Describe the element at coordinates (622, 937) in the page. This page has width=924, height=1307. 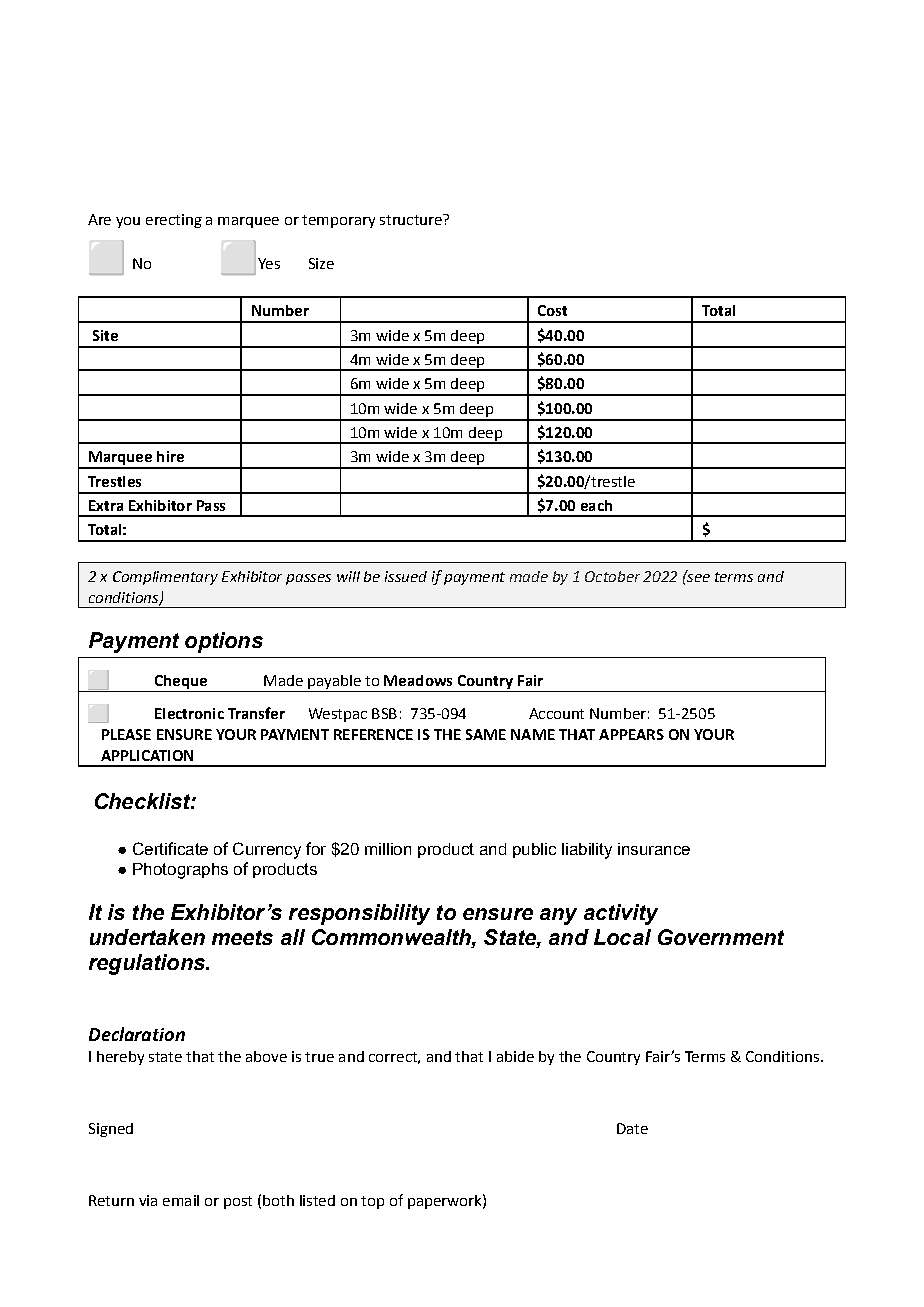
I see `Local` at that location.
